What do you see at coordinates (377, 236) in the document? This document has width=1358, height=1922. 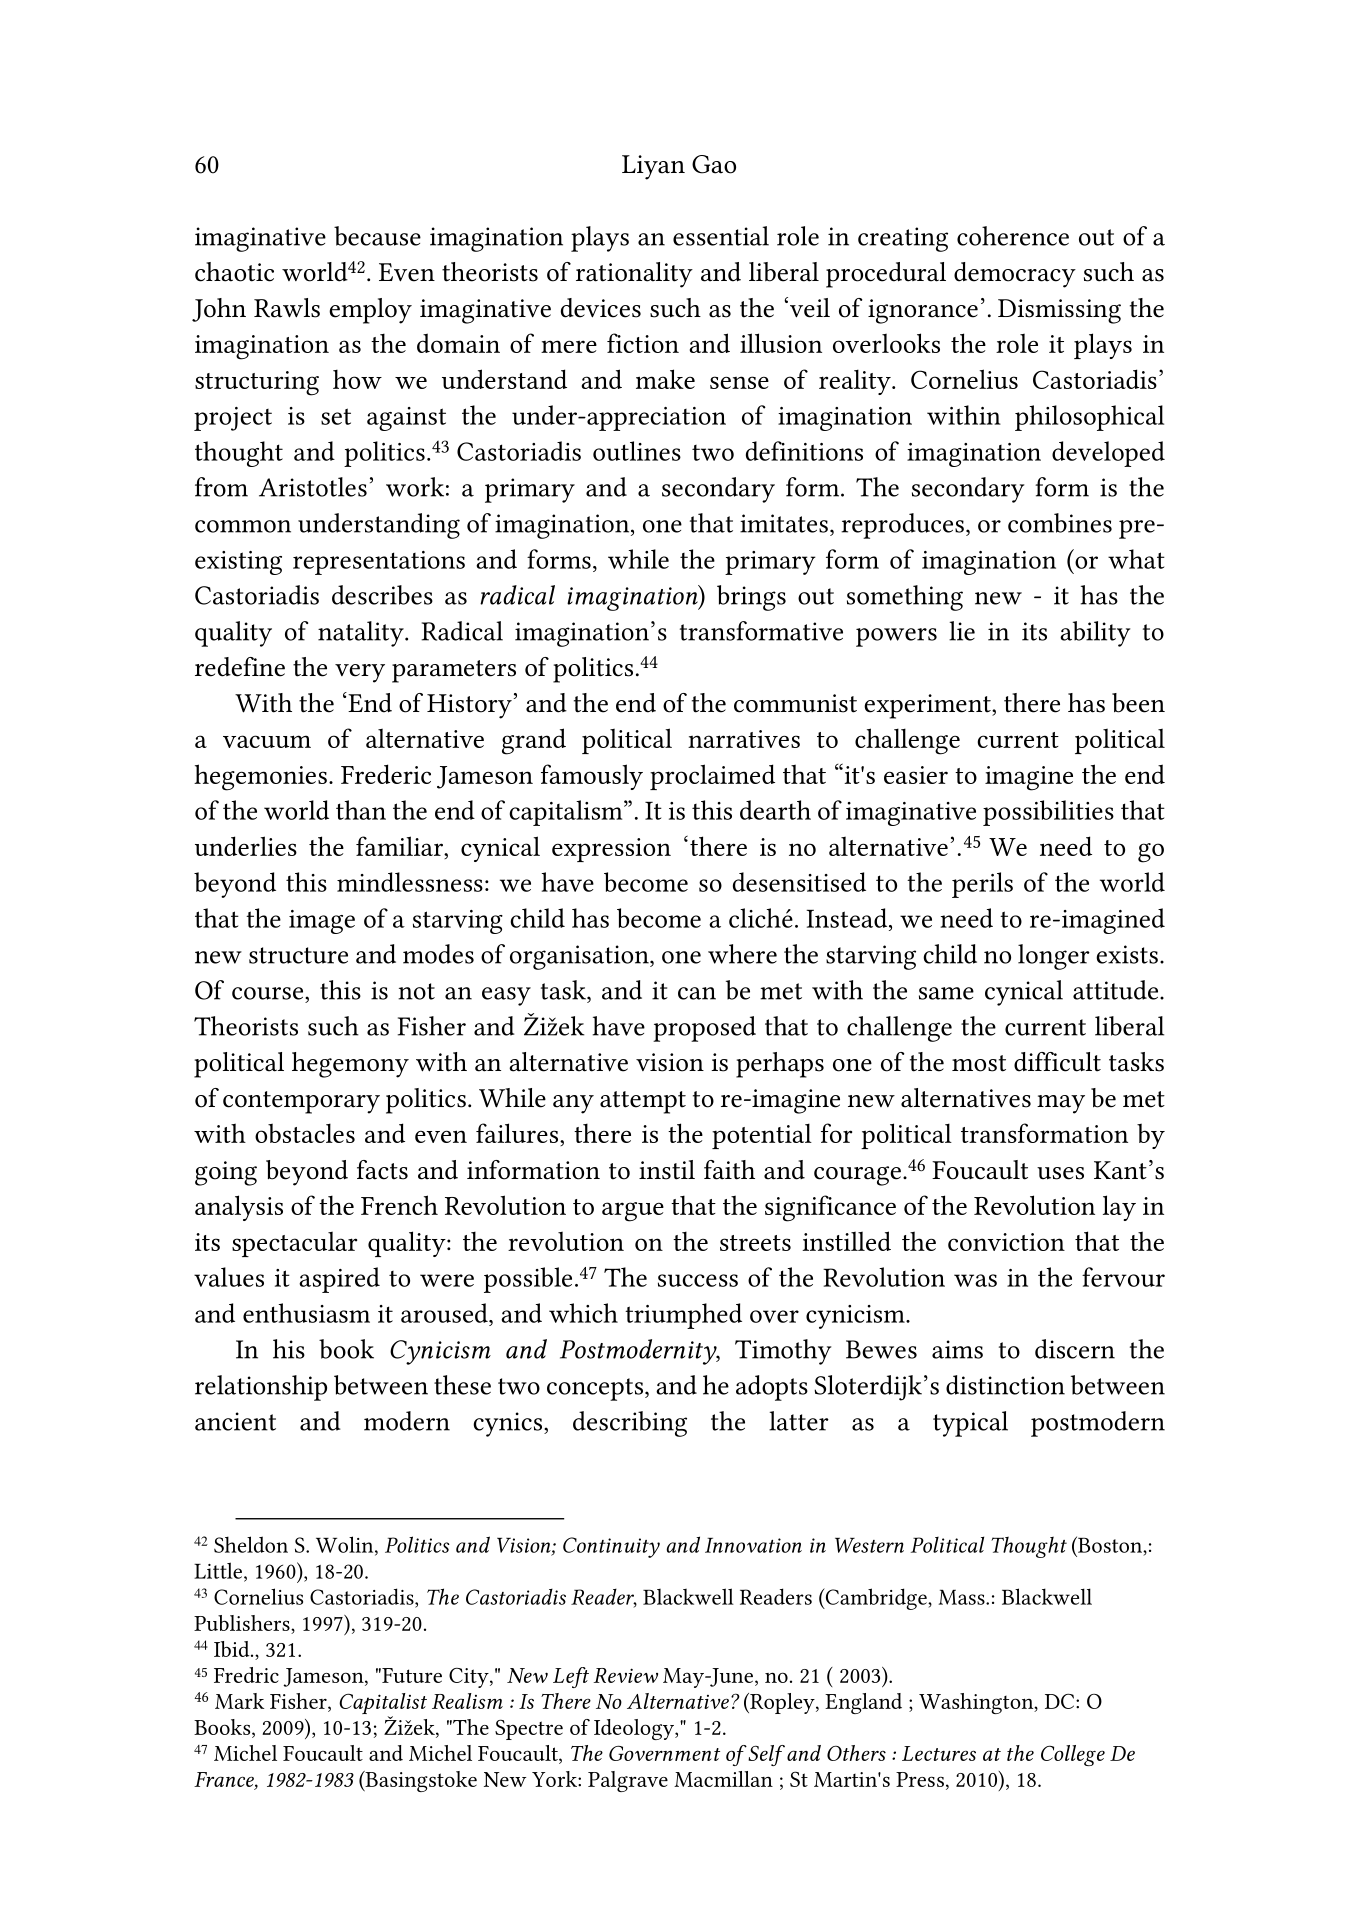 I see `because` at bounding box center [377, 236].
